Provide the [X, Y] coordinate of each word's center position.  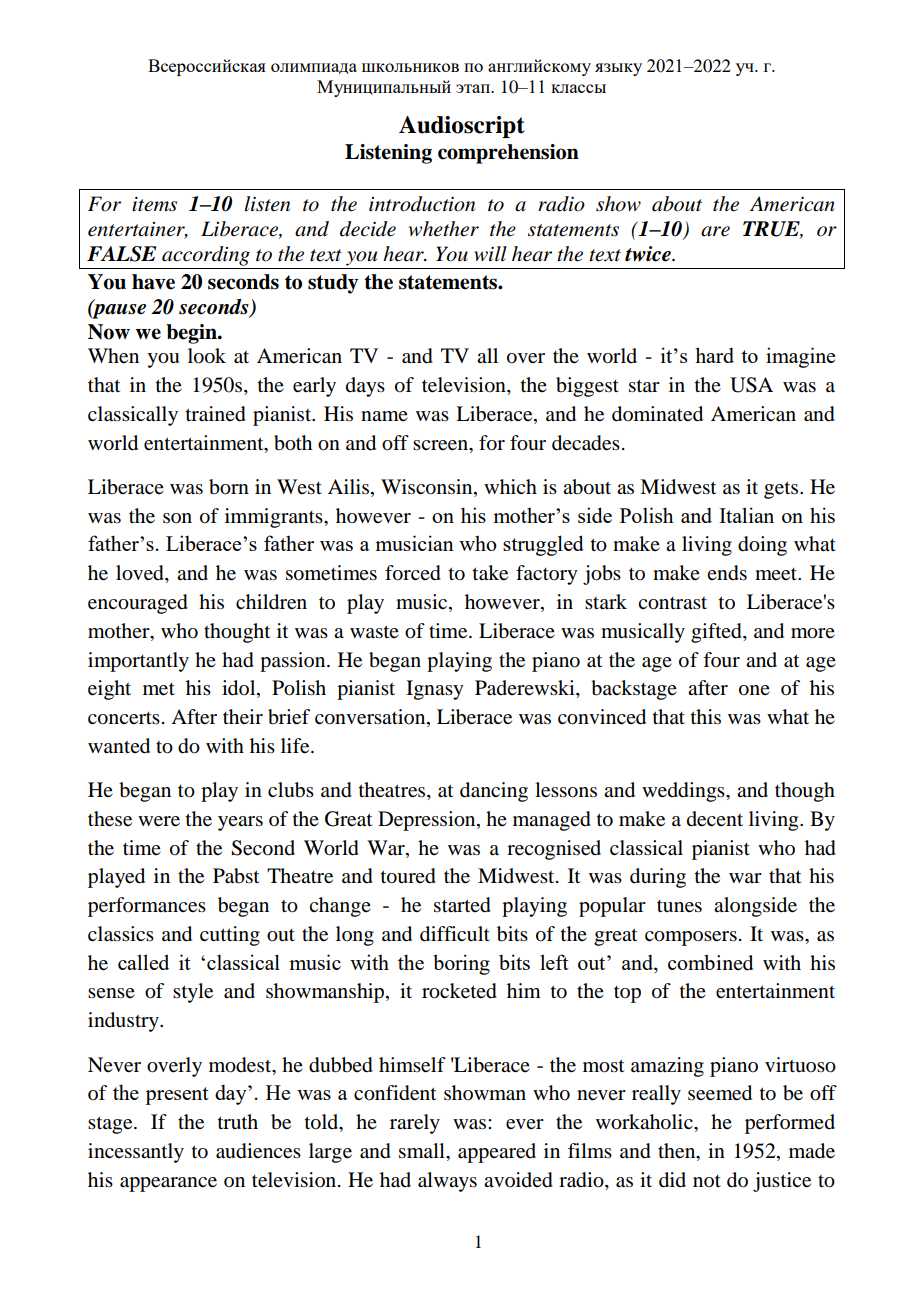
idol [240, 689]
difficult [455, 934]
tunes [679, 906]
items [154, 204]
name [384, 416]
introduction [422, 204]
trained [216, 414]
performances [147, 907]
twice [649, 254]
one [754, 690]
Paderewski [526, 689]
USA [751, 385]
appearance [168, 1184]
